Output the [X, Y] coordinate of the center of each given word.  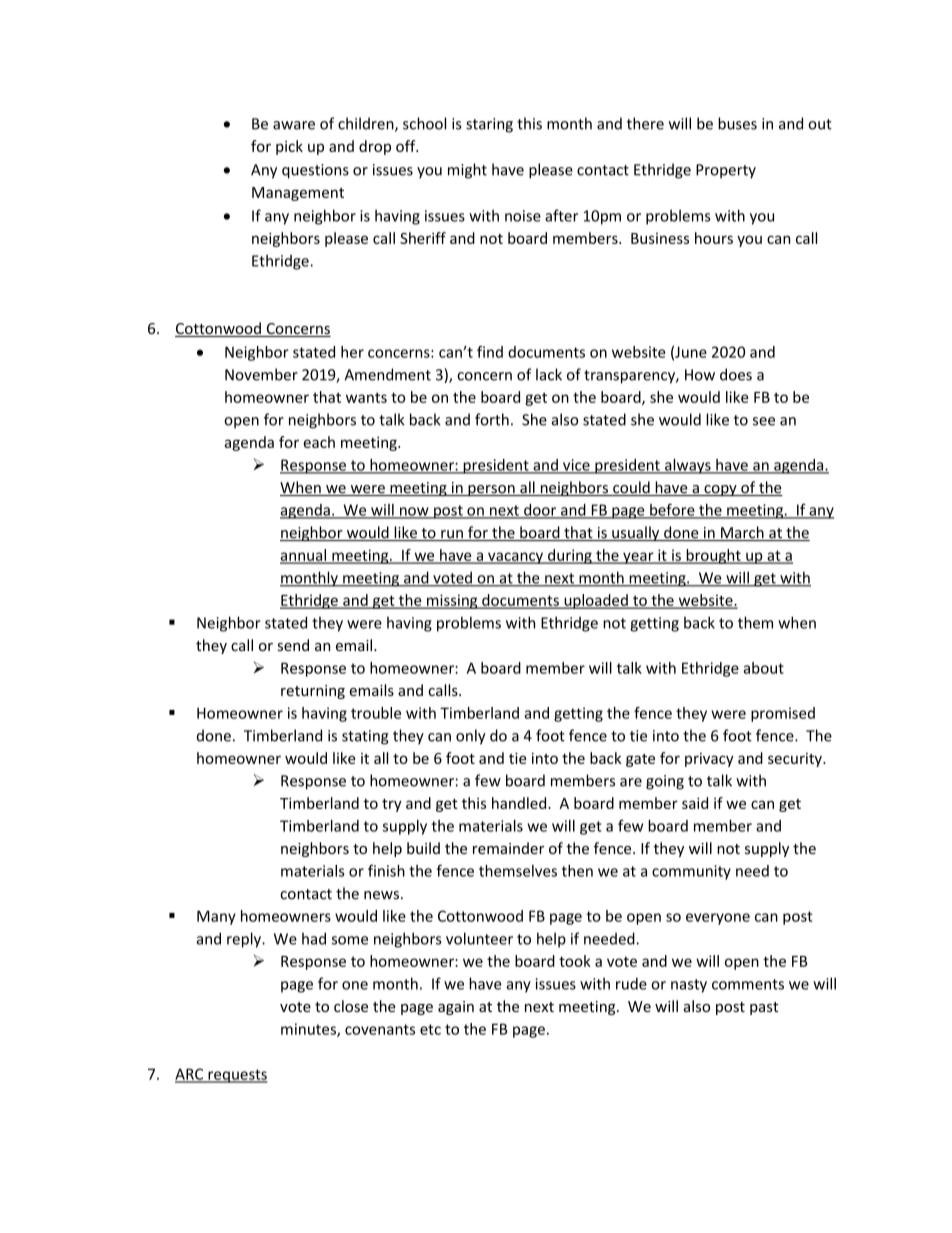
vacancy [515, 558]
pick [289, 147]
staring [489, 125]
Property [726, 171]
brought [713, 556]
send [293, 645]
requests [237, 1076]
